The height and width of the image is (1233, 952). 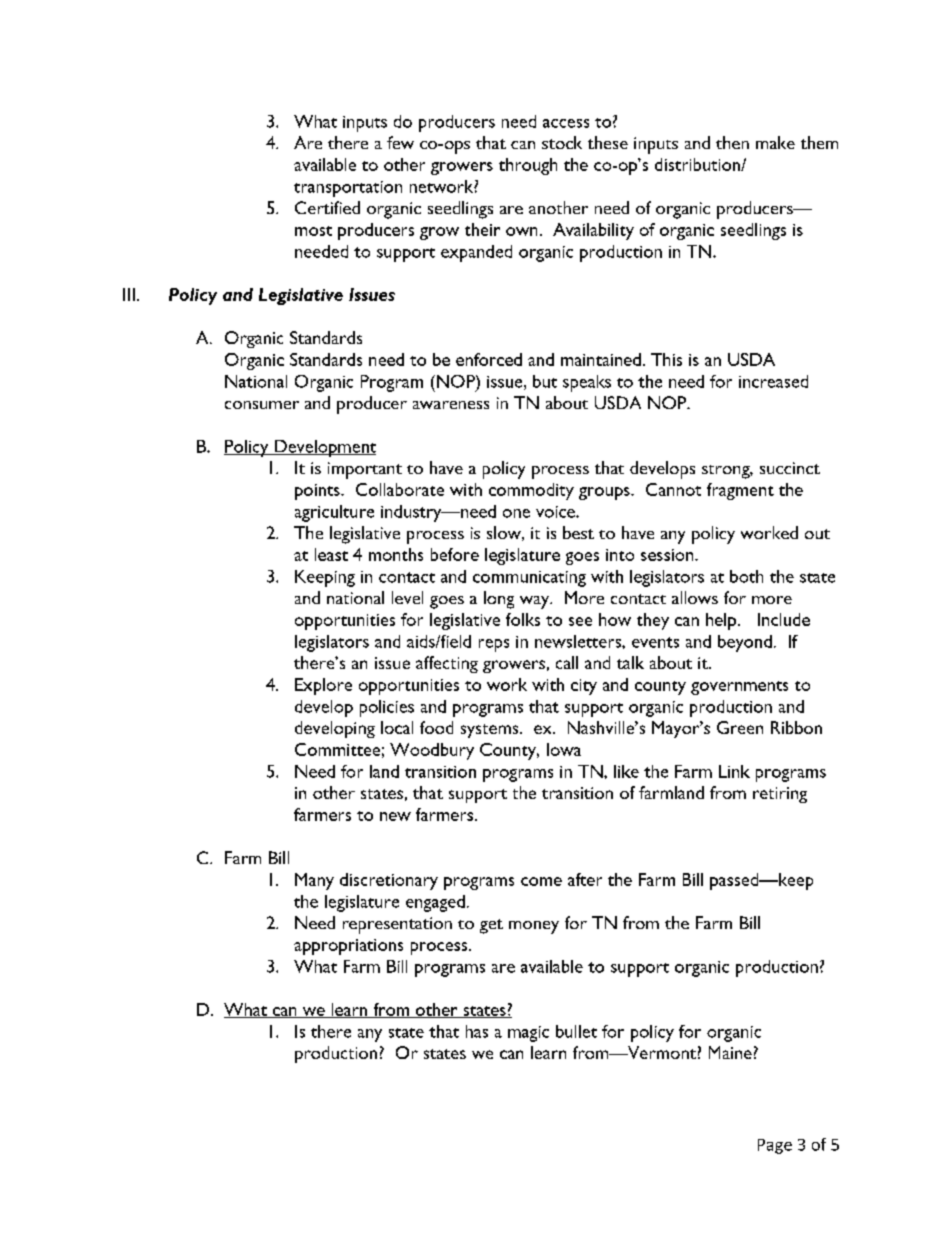 What do you see at coordinates (732, 142) in the image?
I see `then` at bounding box center [732, 142].
